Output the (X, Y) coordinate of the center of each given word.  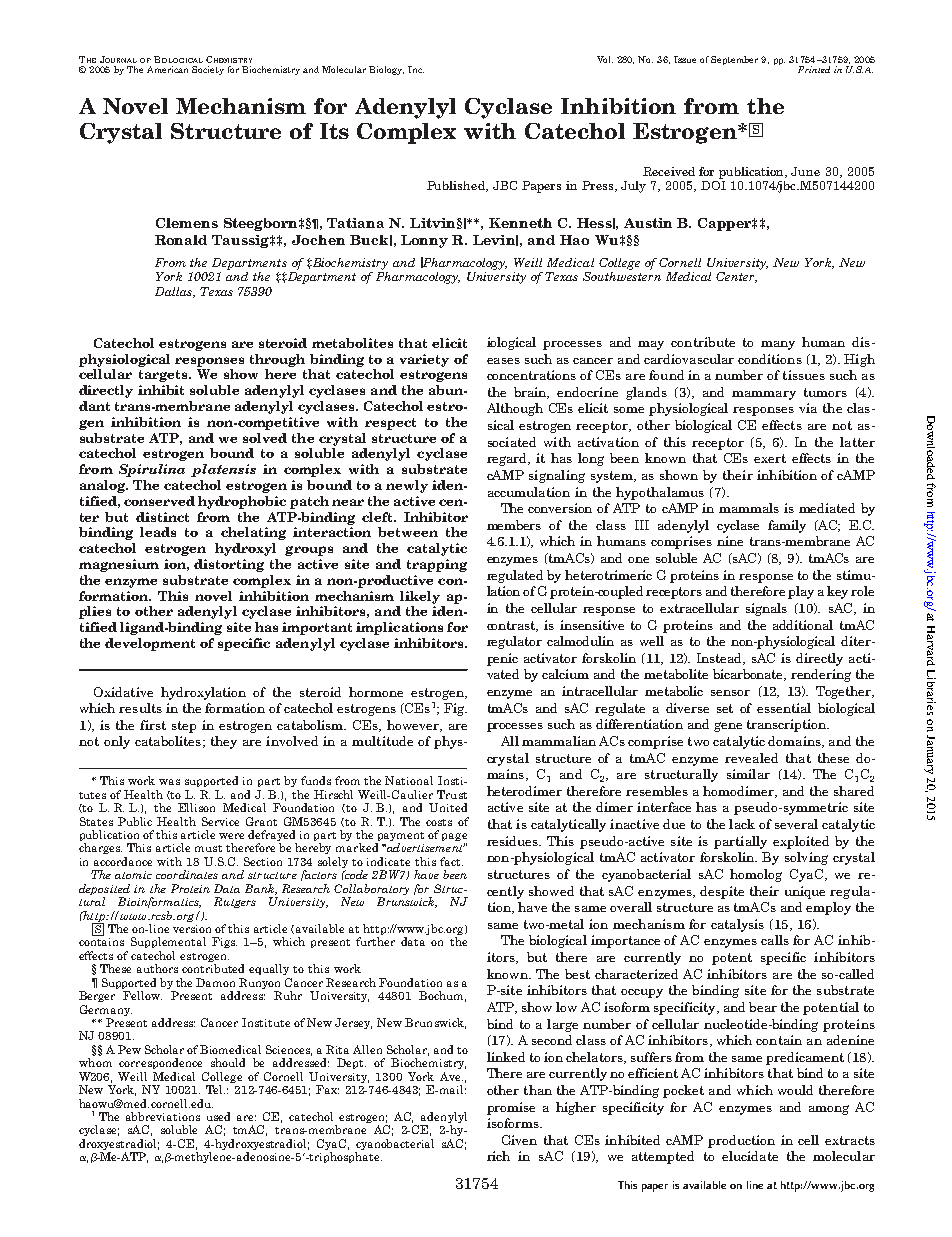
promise (511, 1108)
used (218, 1116)
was (169, 782)
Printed (814, 69)
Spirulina (152, 470)
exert (770, 458)
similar (748, 774)
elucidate (750, 1156)
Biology (386, 70)
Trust (452, 794)
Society (208, 70)
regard (508, 459)
